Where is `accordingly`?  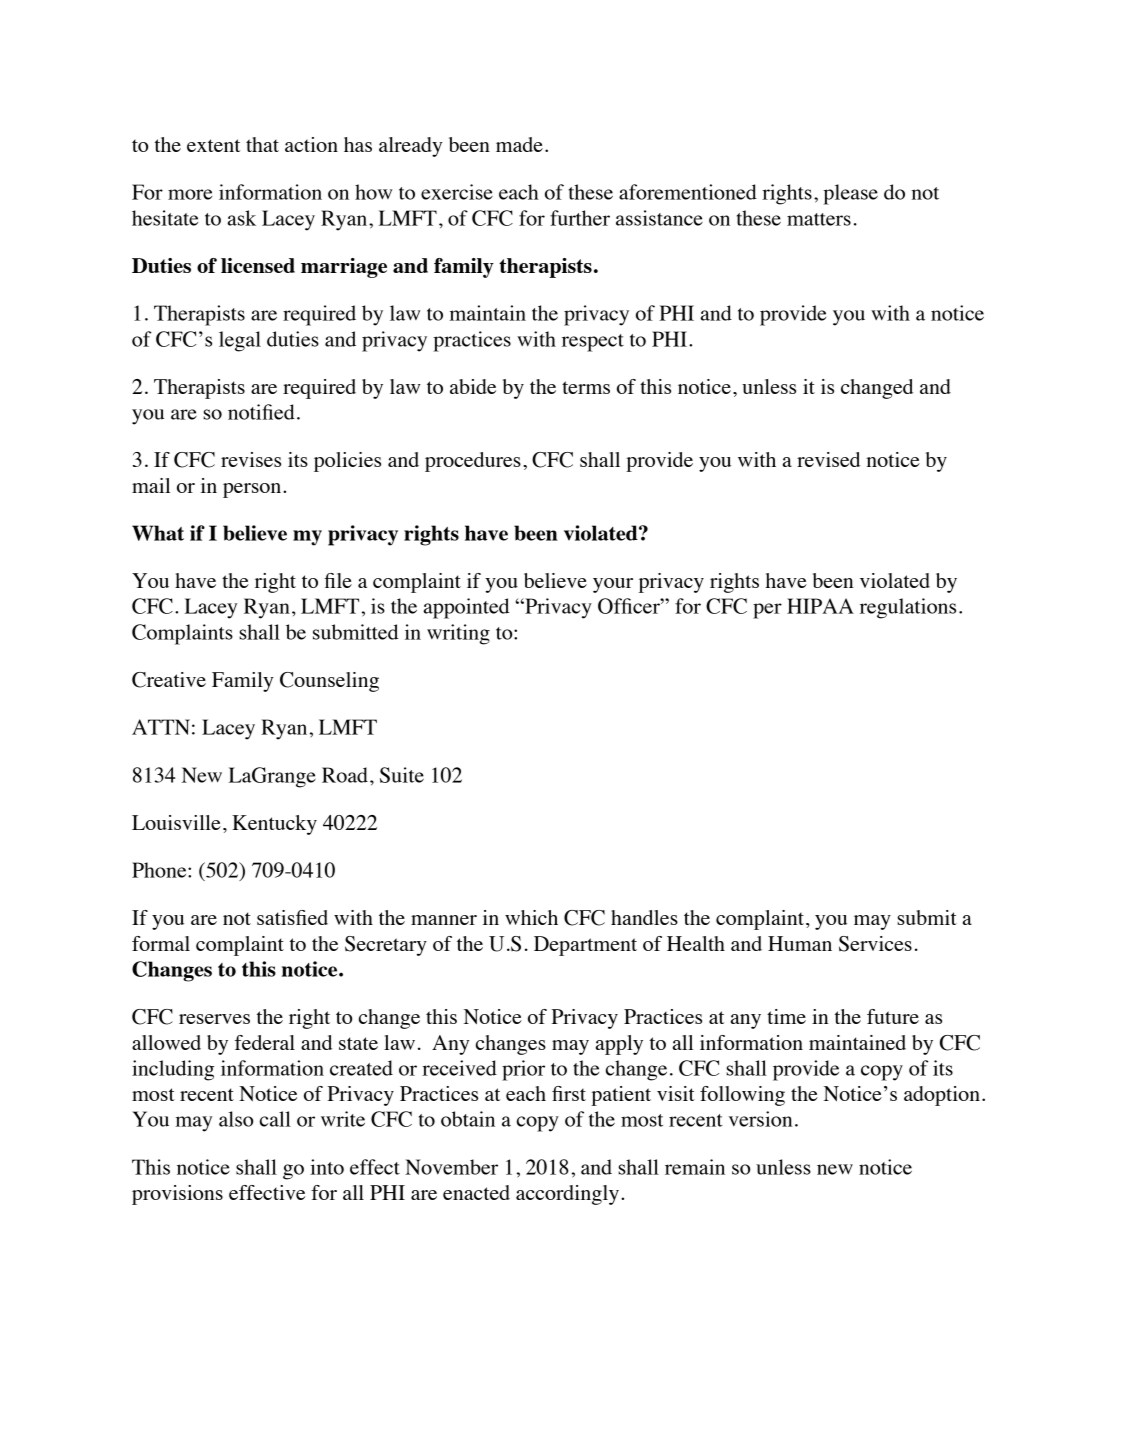
accordingly is located at coordinates (567, 1195).
